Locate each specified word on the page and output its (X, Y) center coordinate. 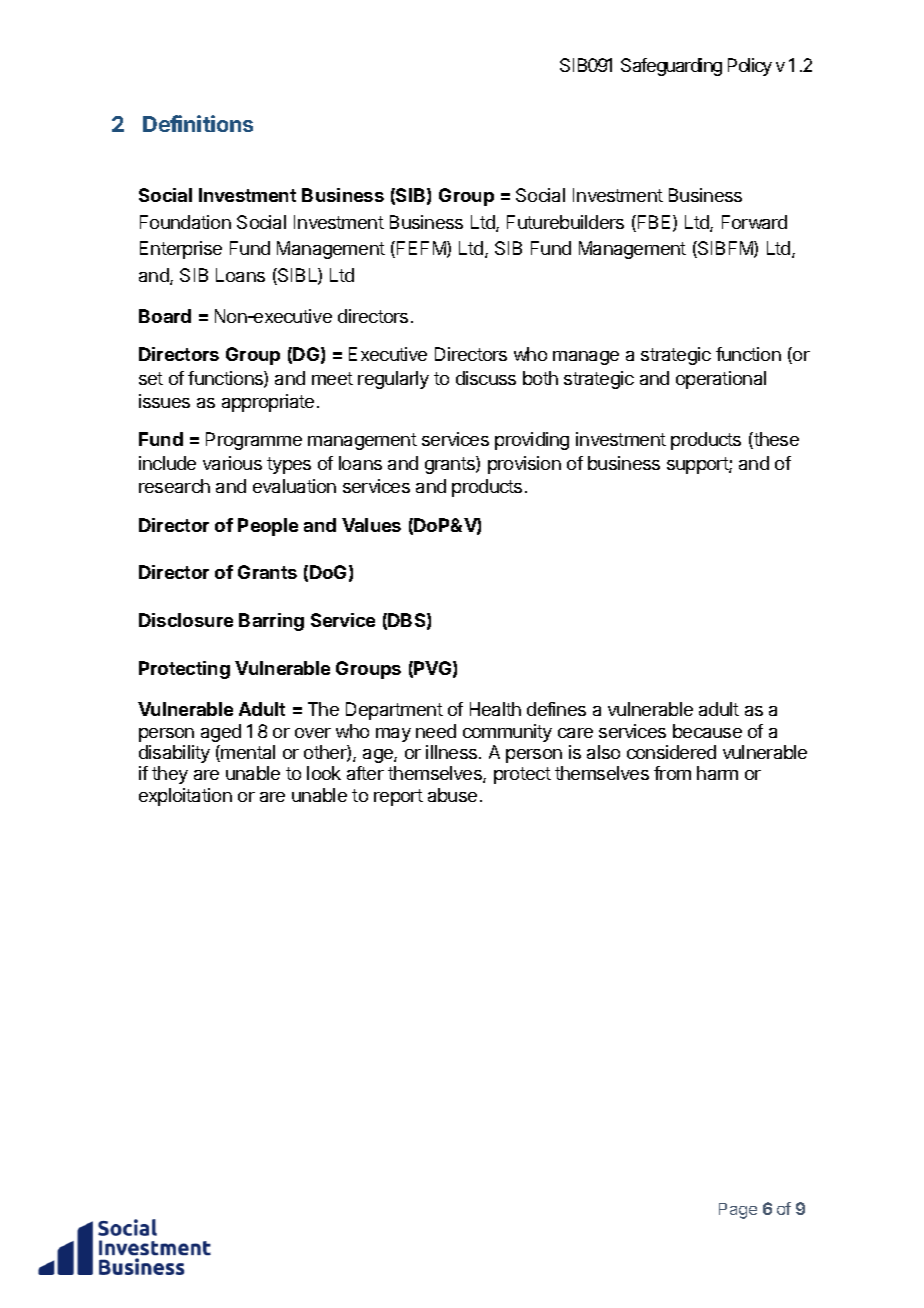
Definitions (198, 123)
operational (721, 380)
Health (495, 709)
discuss (486, 378)
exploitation (185, 797)
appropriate (268, 403)
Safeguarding (671, 67)
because (707, 731)
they (170, 775)
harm (717, 773)
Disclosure (186, 620)
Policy (750, 67)
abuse (452, 795)
